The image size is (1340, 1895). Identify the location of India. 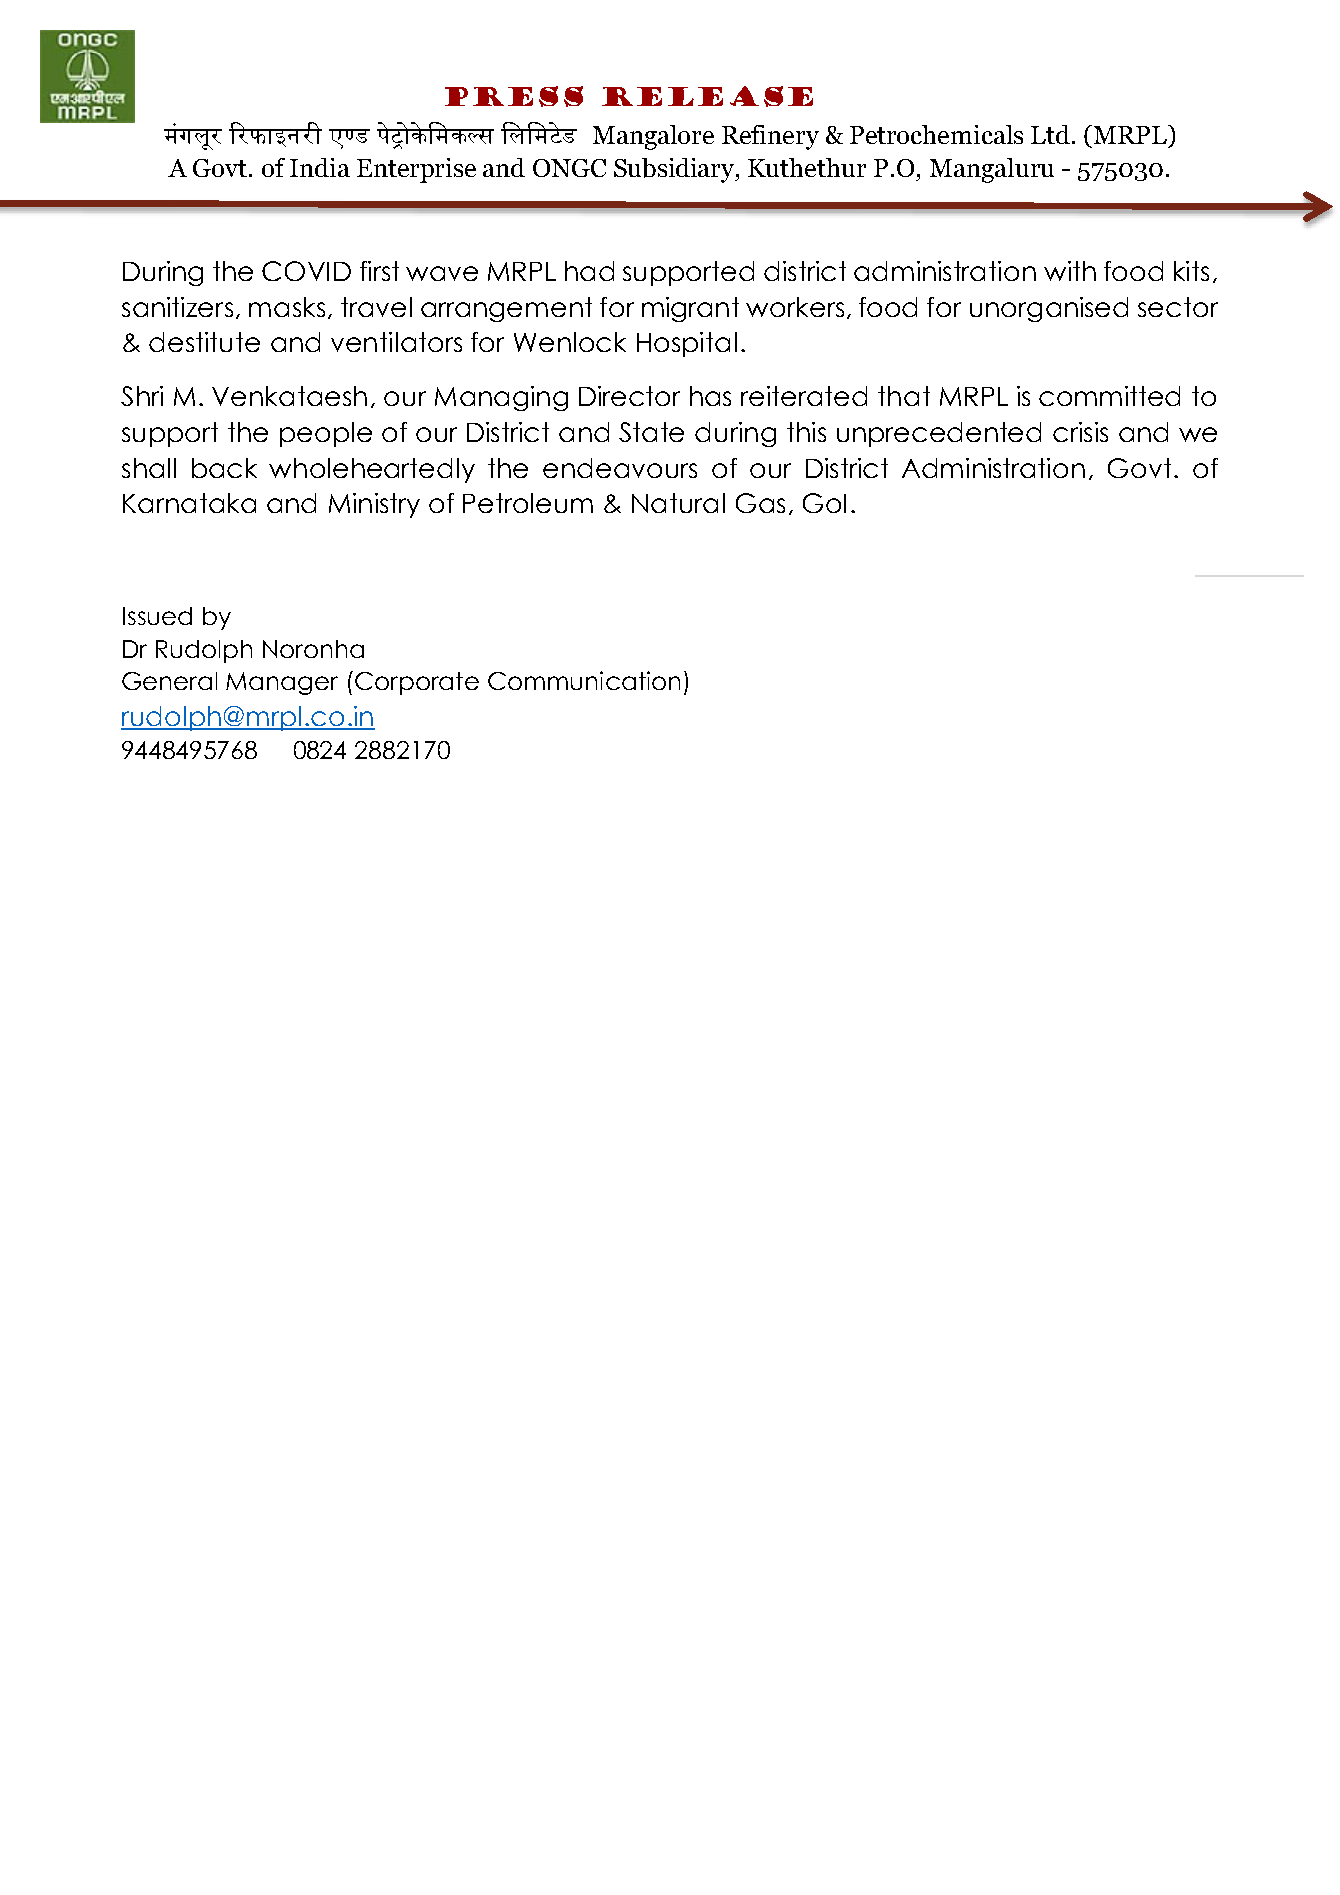
(320, 167).
